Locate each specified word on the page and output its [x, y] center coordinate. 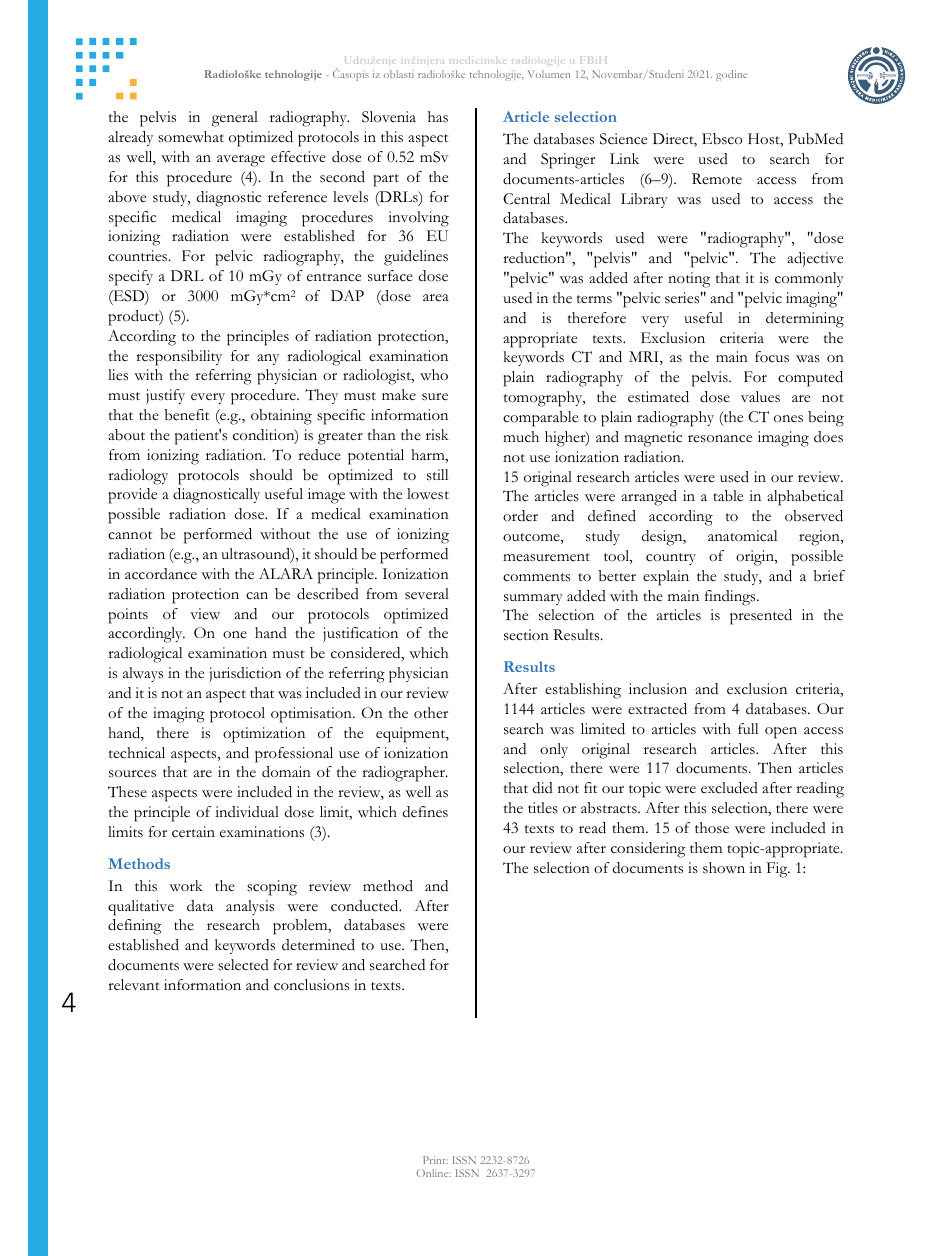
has [438, 117]
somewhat [191, 137]
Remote [717, 178]
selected [243, 965]
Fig [778, 870]
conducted [366, 906]
